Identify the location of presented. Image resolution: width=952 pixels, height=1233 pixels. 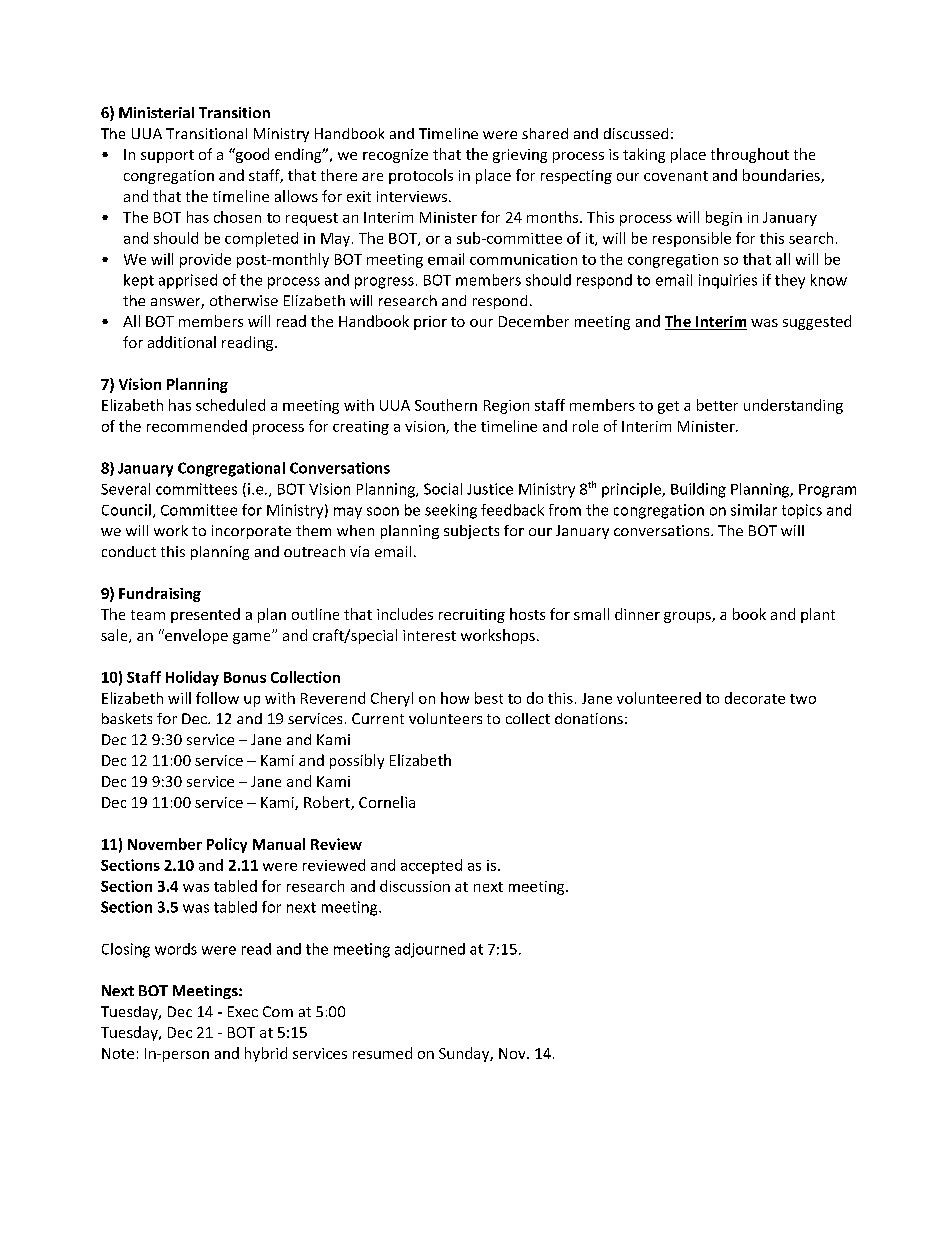
(205, 615).
